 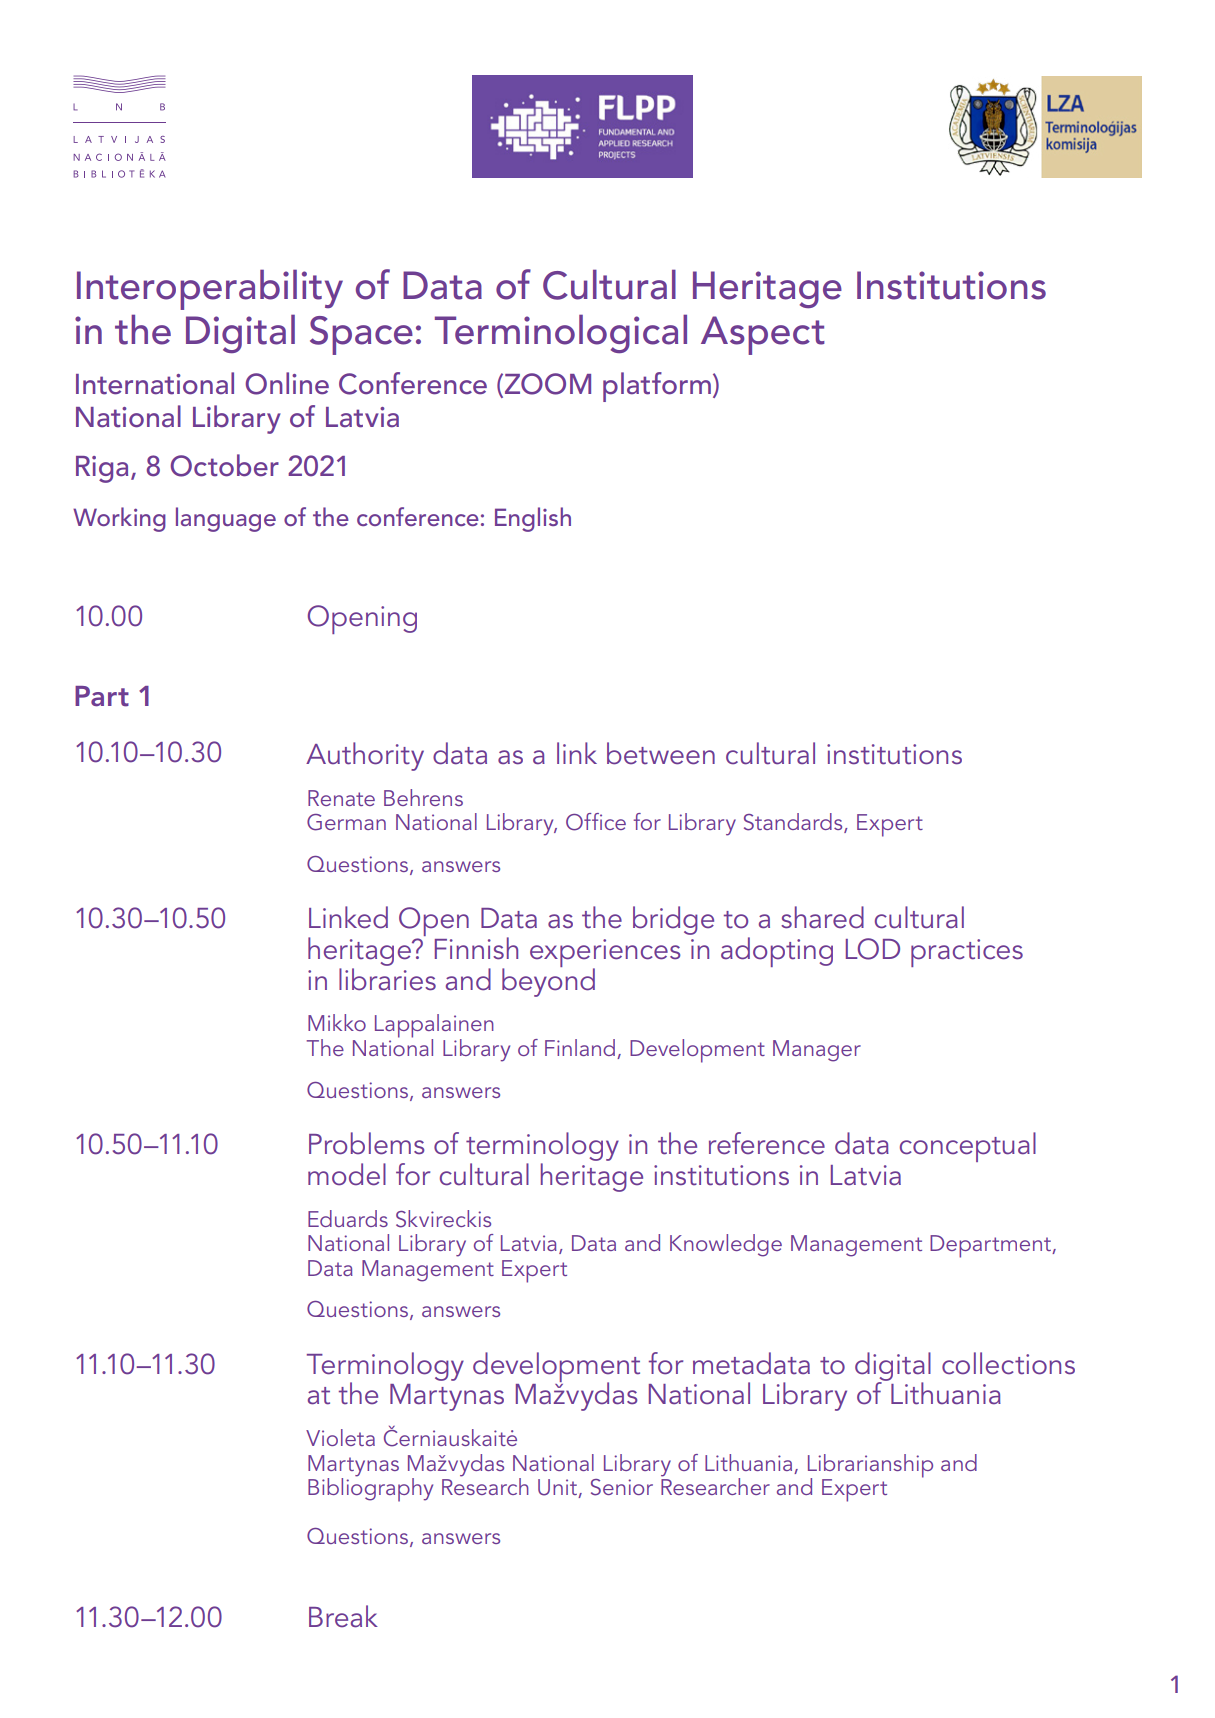 I want to click on Terminological, so click(x=561, y=333).
